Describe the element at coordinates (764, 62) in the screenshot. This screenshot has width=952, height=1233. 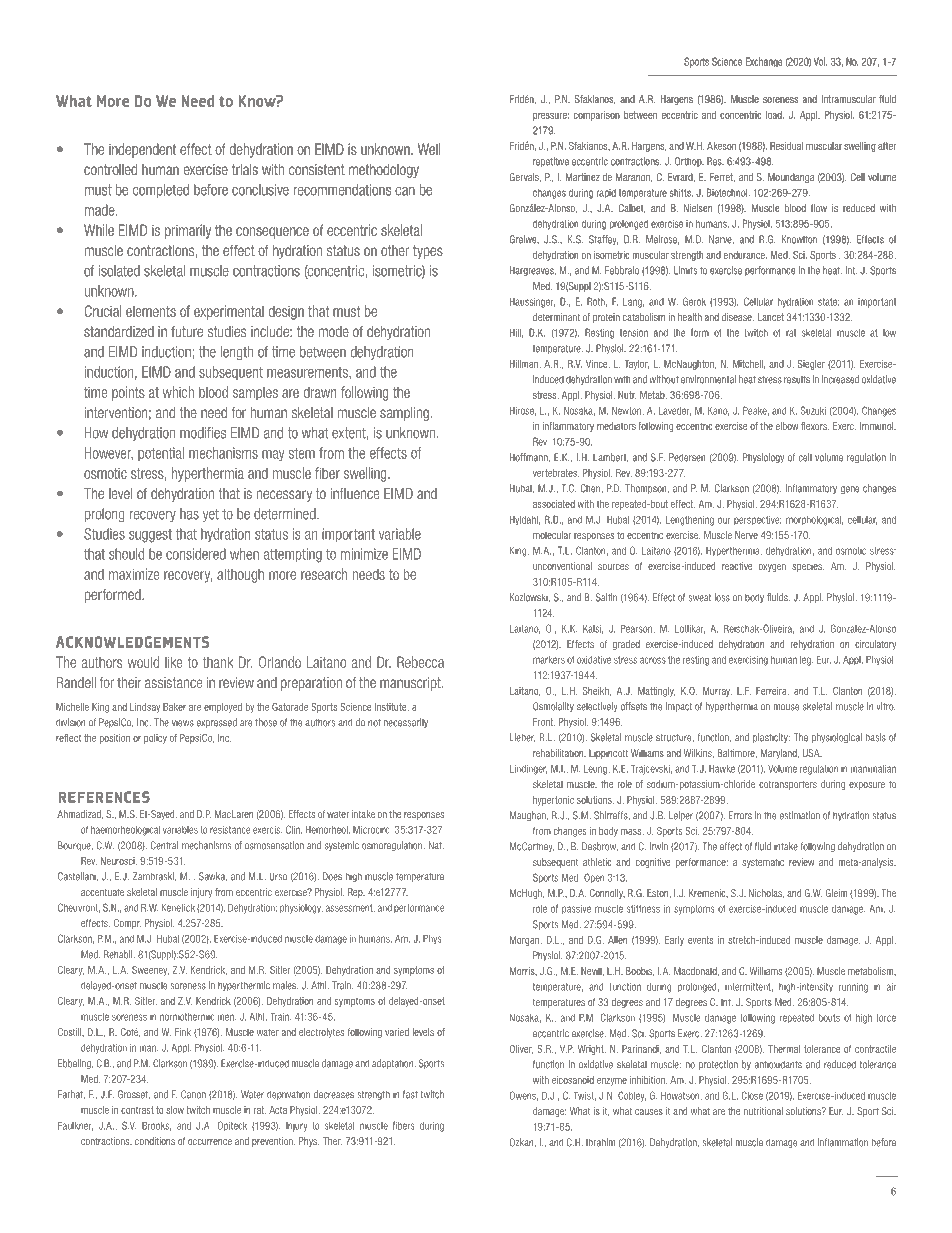
I see `Exchange` at that location.
